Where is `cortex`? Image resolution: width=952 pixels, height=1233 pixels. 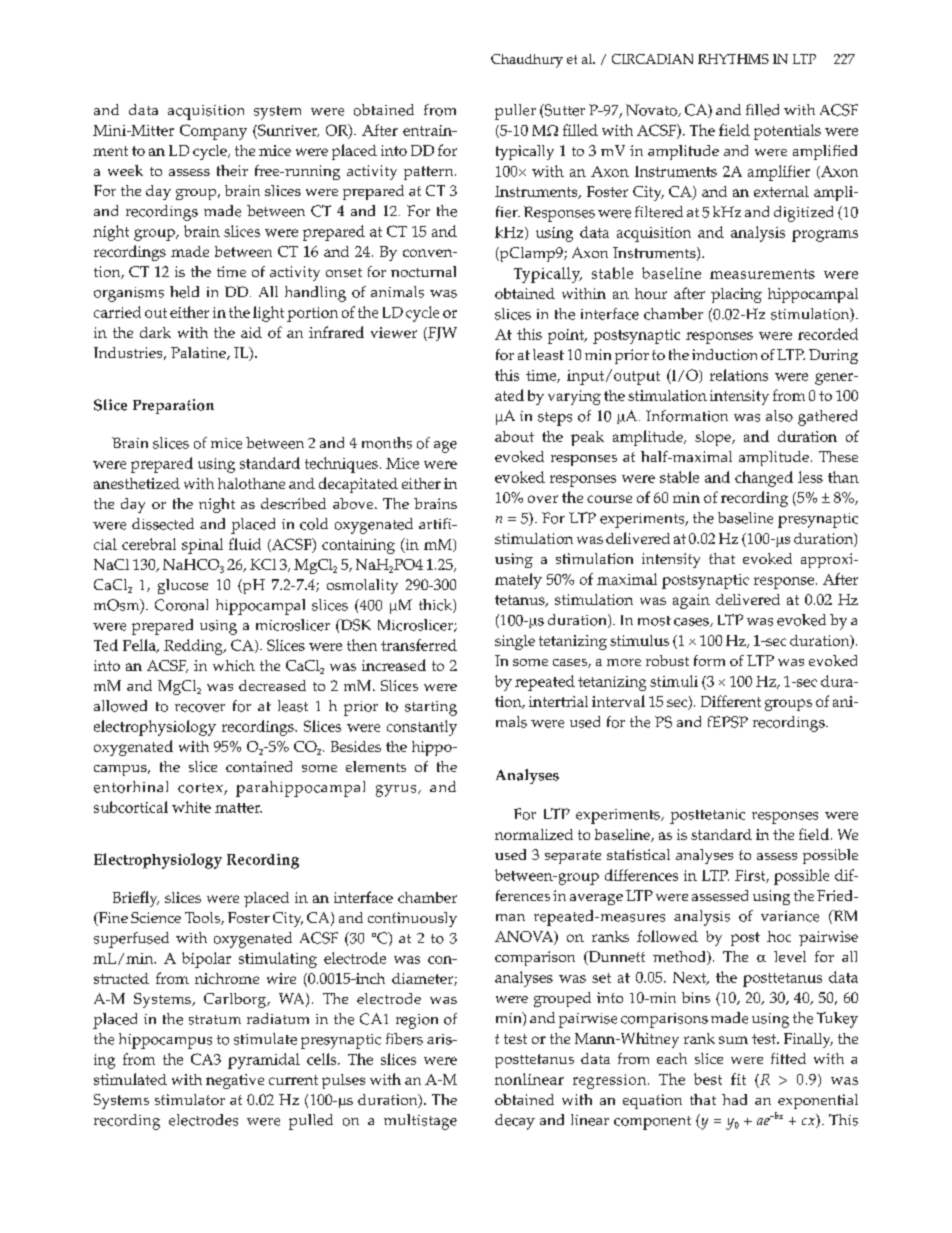
cortex is located at coordinates (201, 789).
